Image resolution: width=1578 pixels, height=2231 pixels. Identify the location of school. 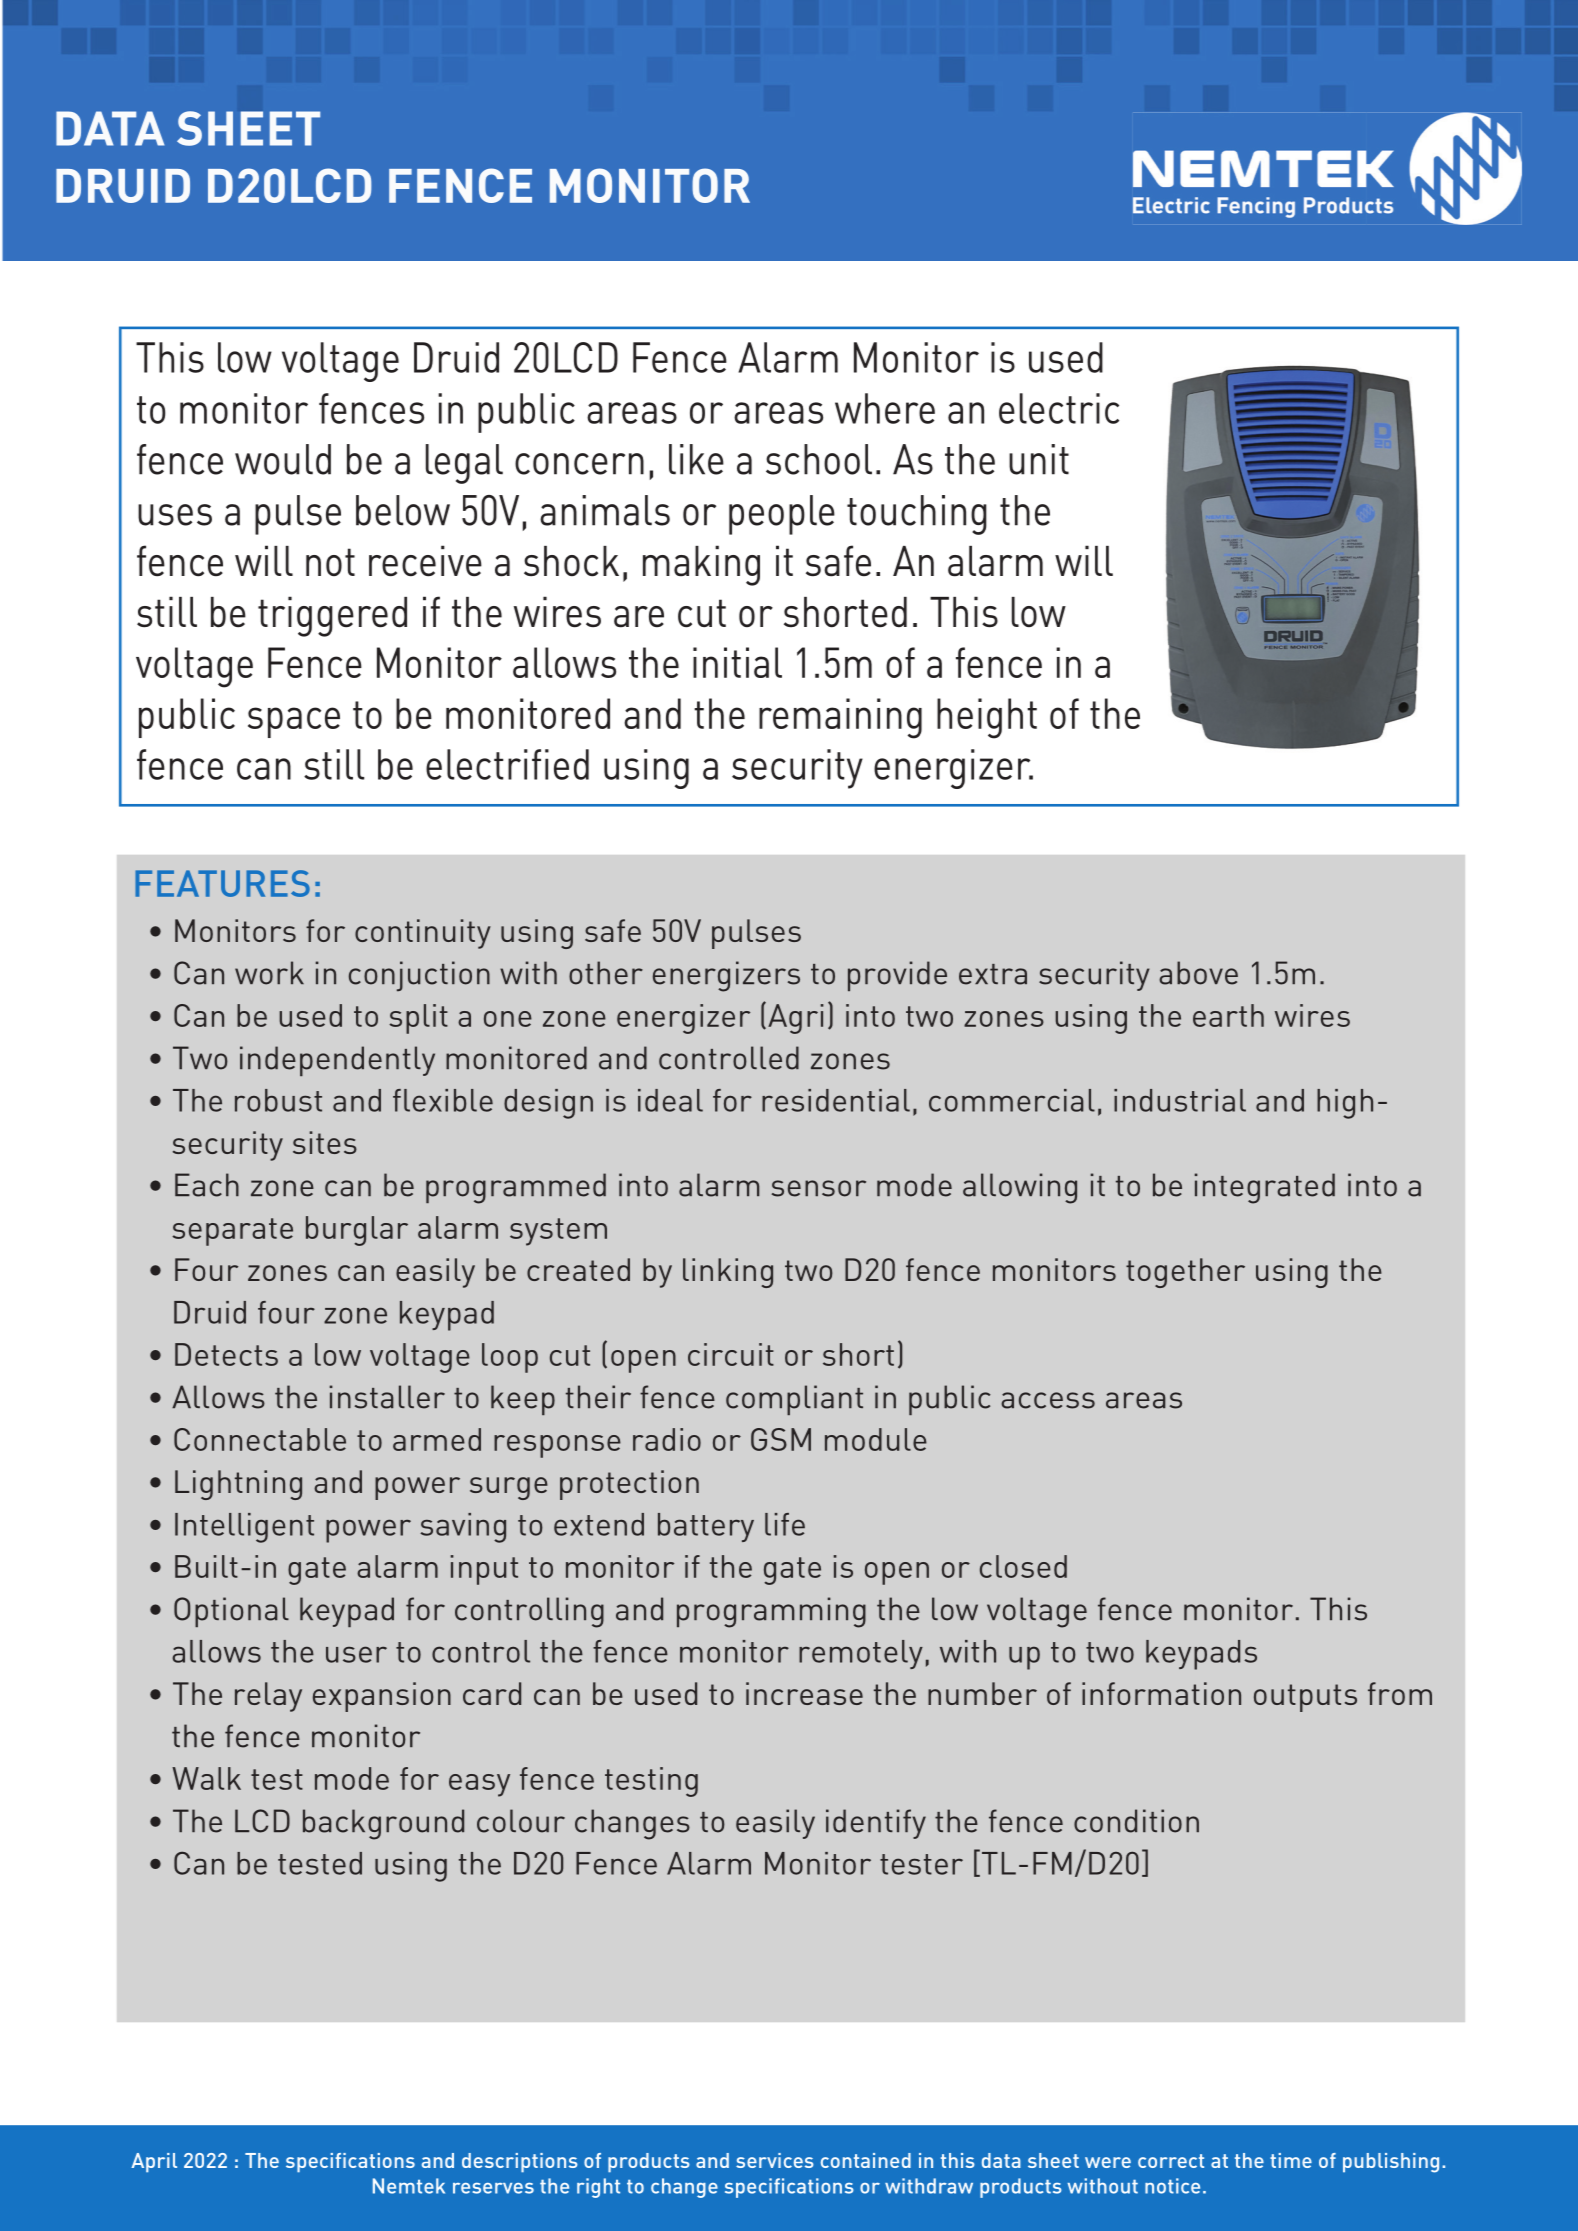
(819, 459).
